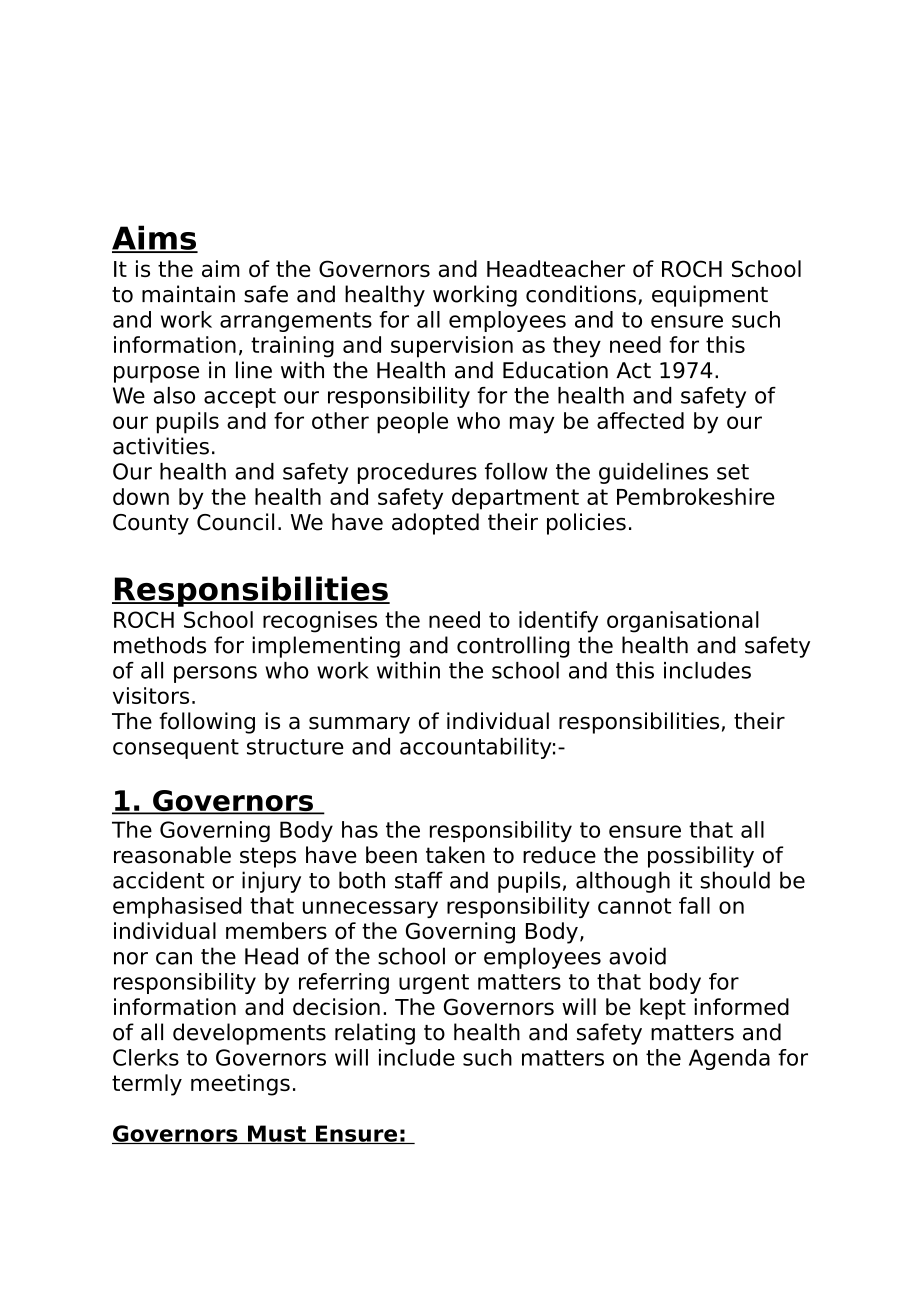 This screenshot has width=924, height=1308. What do you see at coordinates (240, 1085) in the screenshot?
I see `meetings` at bounding box center [240, 1085].
